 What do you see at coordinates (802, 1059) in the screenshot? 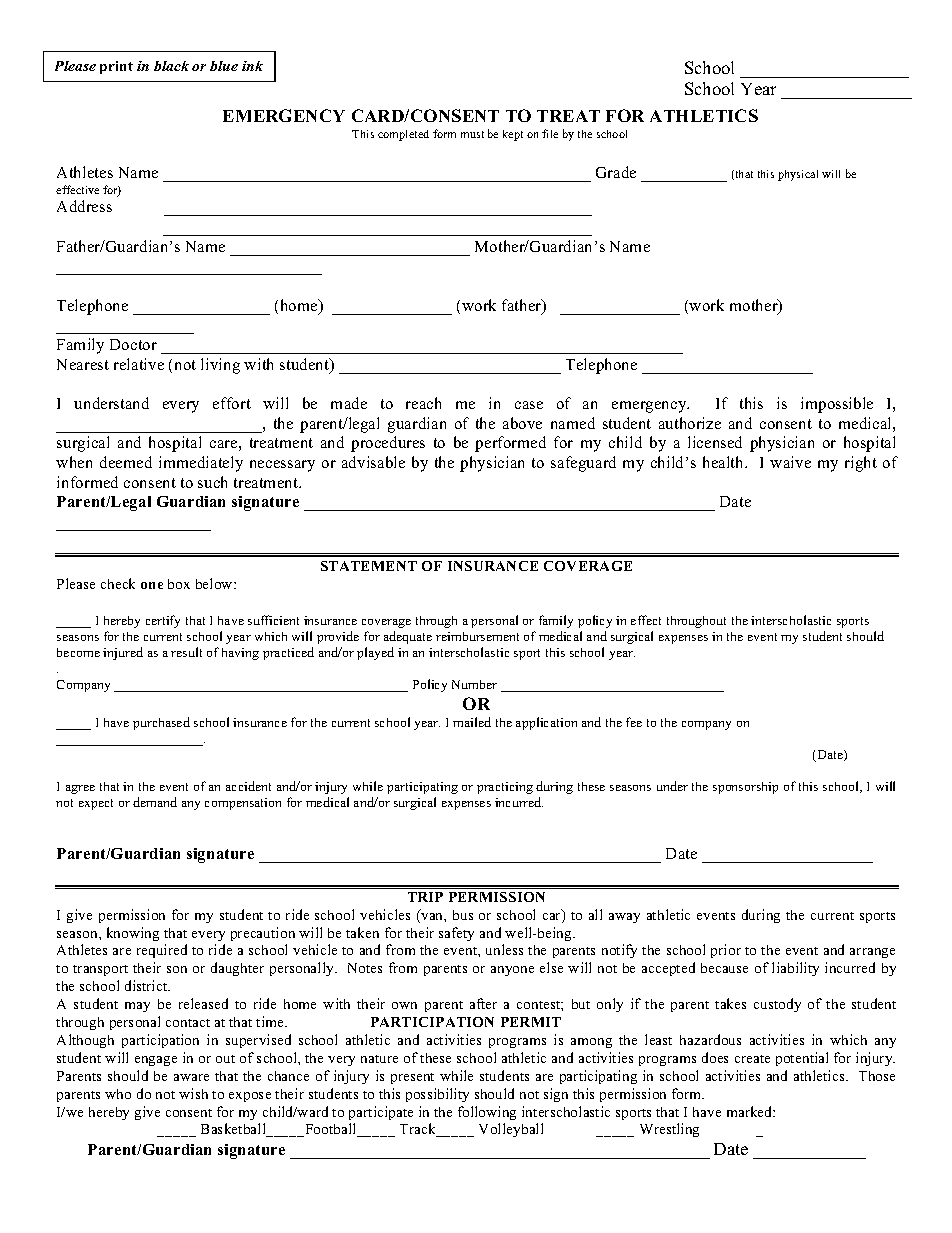
I see `potential` at bounding box center [802, 1059].
